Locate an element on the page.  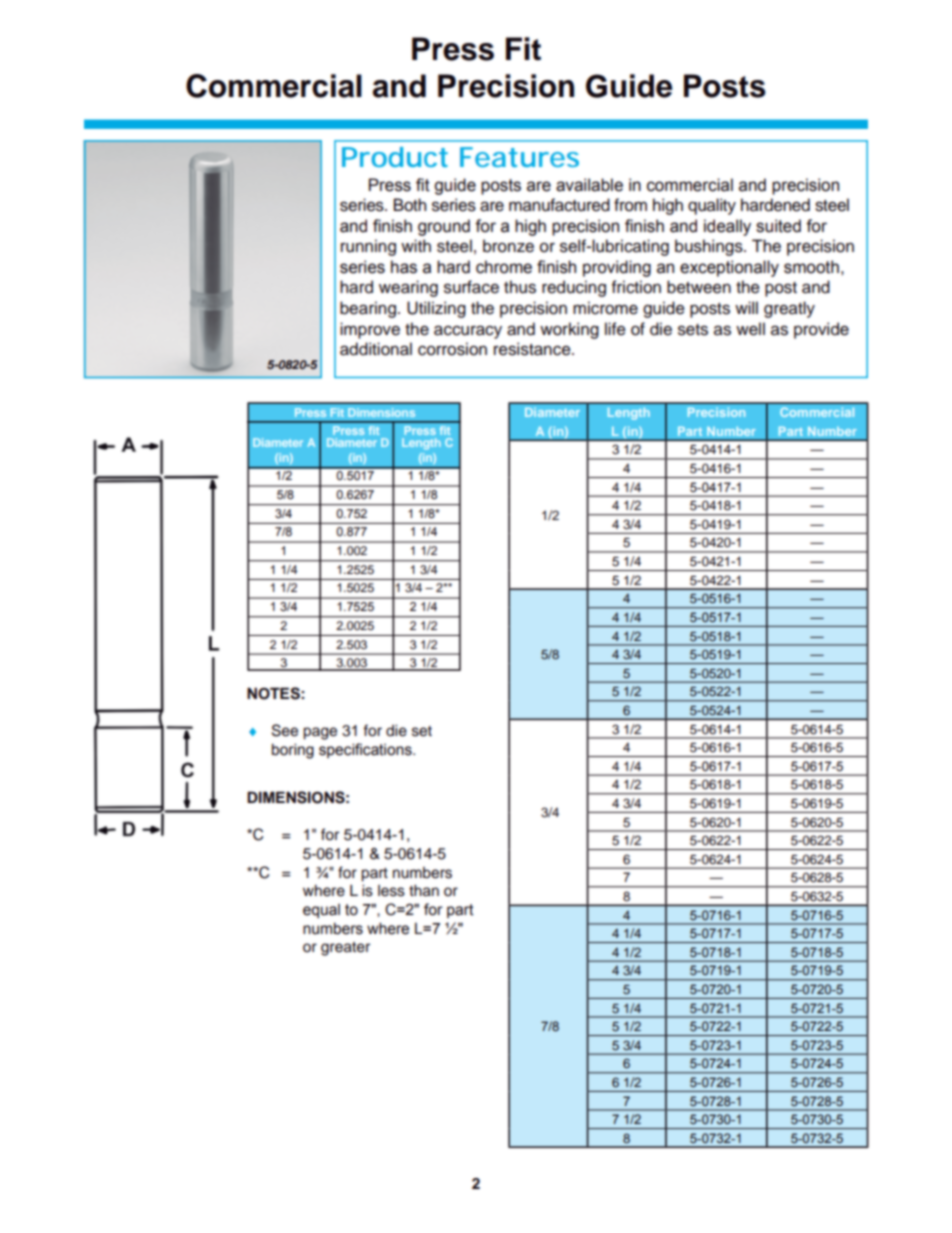
Product is located at coordinates (395, 157).
